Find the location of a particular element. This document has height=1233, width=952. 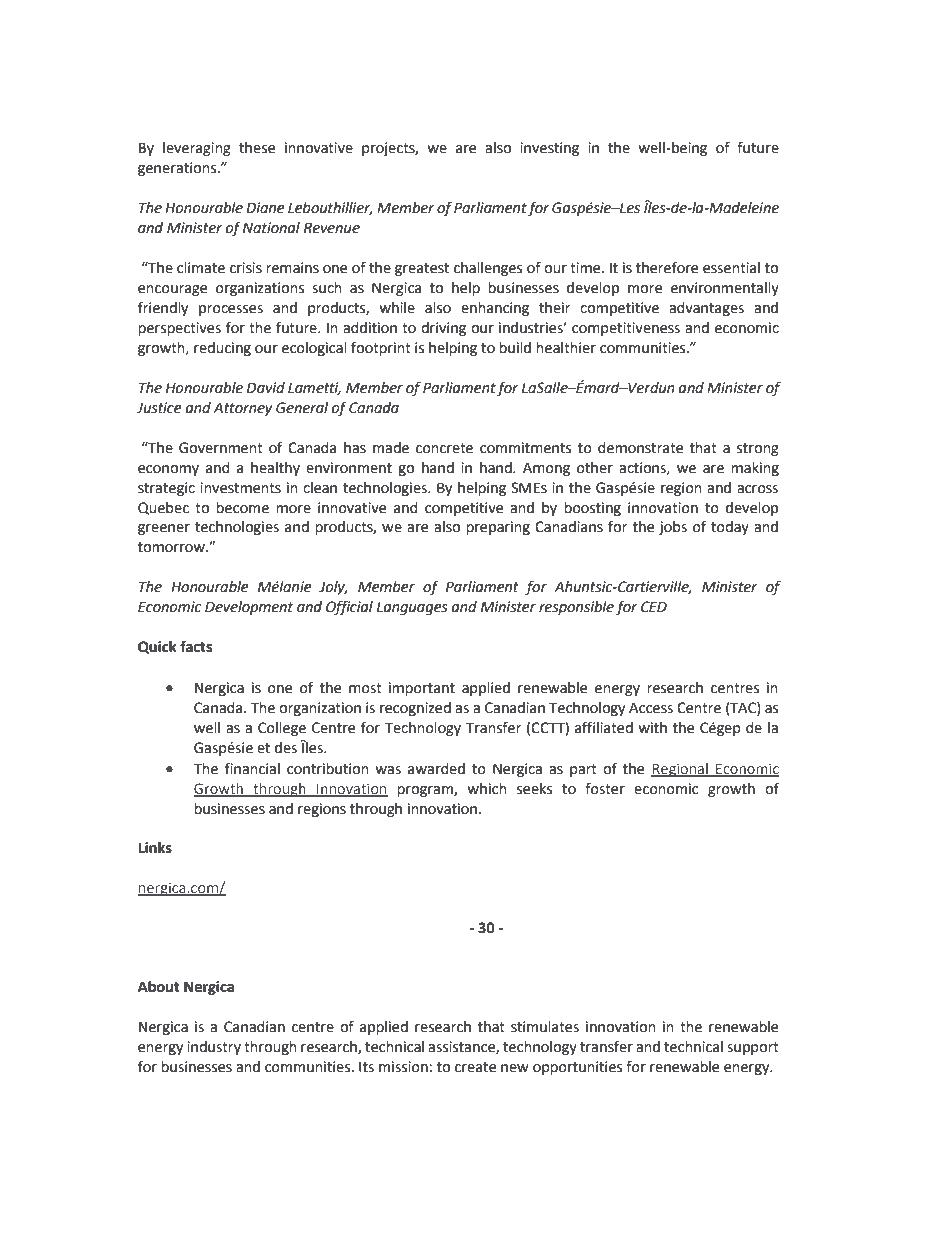

concrete is located at coordinates (444, 448).
